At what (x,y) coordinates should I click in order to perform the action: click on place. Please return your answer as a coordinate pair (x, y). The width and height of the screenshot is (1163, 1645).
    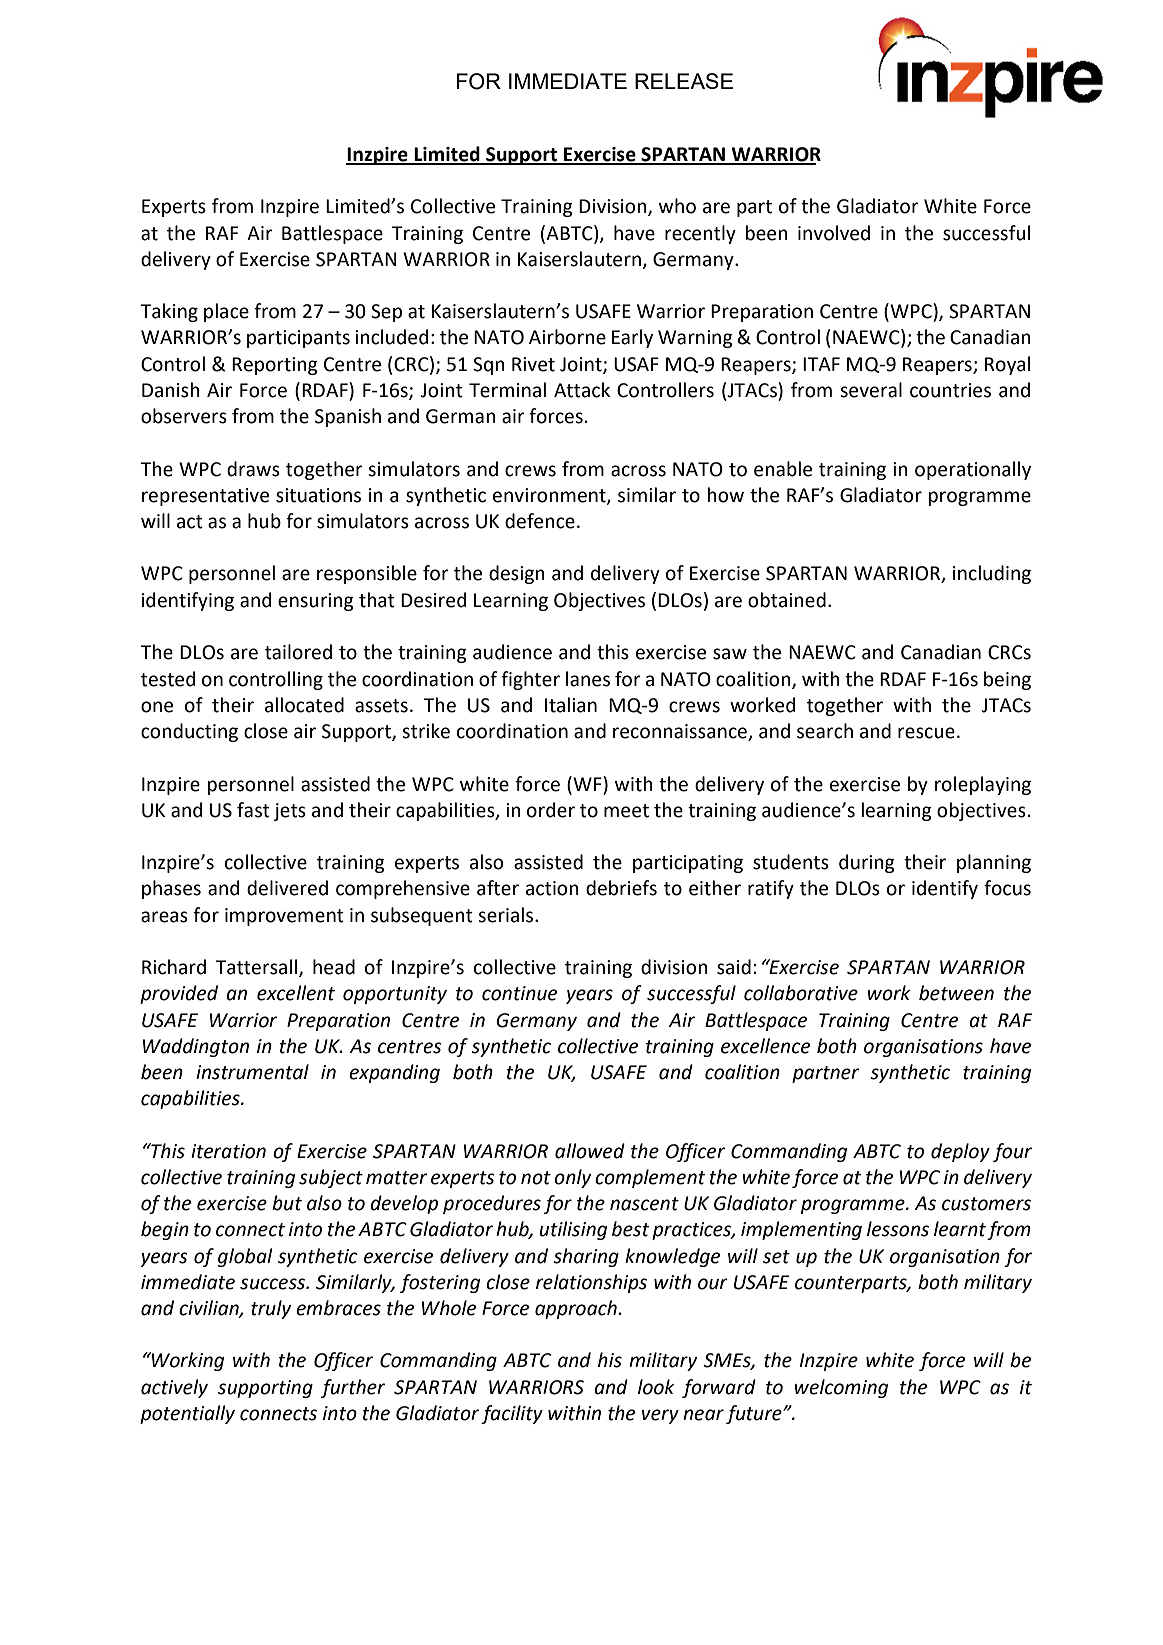
    Looking at the image, I should click on (226, 312).
